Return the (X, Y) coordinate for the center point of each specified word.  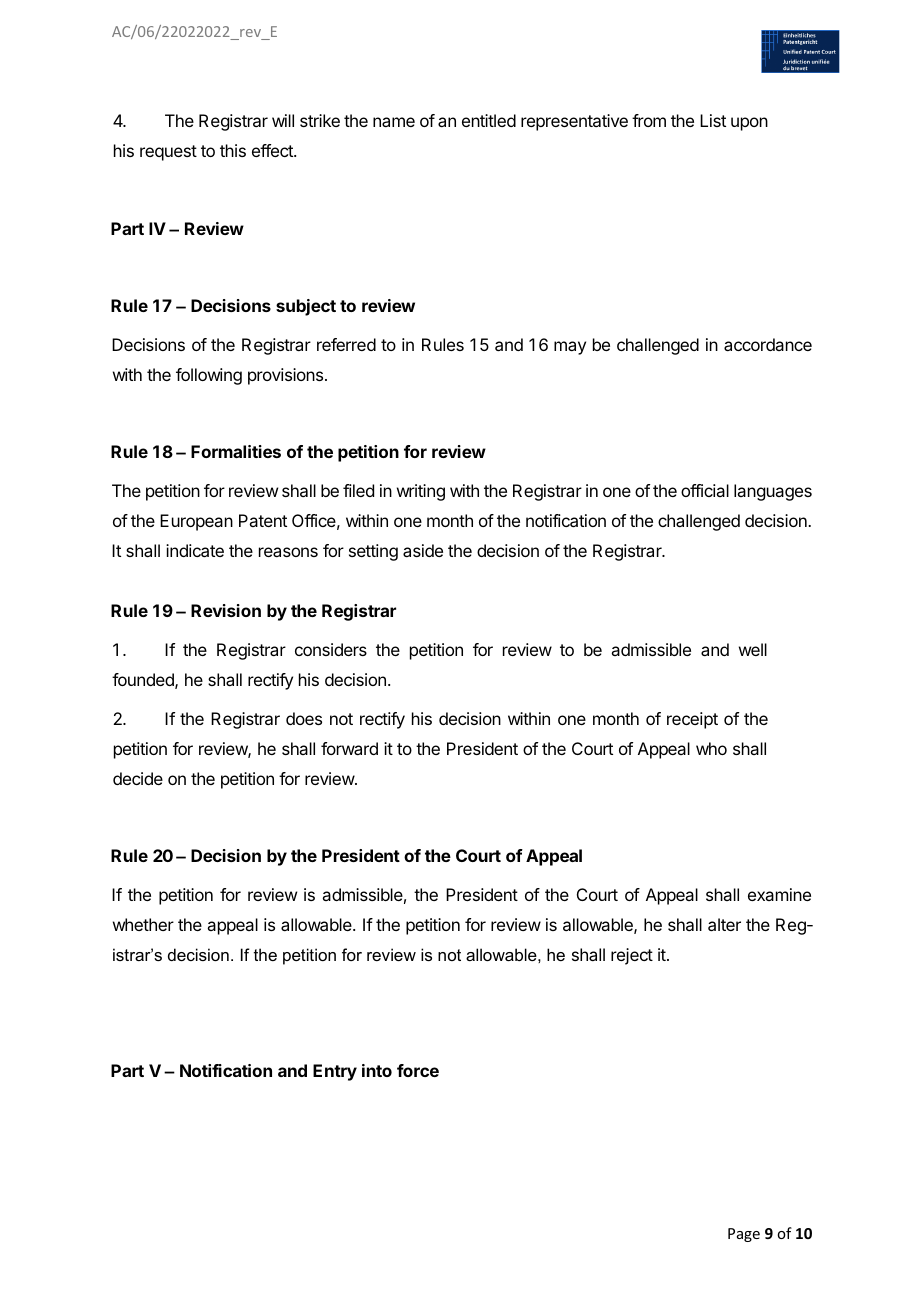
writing (421, 492)
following (209, 376)
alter (724, 924)
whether (143, 924)
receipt (692, 720)
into (377, 1070)
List (713, 120)
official (705, 490)
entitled (489, 120)
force (418, 1070)
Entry (335, 1072)
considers (331, 649)
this (233, 150)
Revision (226, 610)
